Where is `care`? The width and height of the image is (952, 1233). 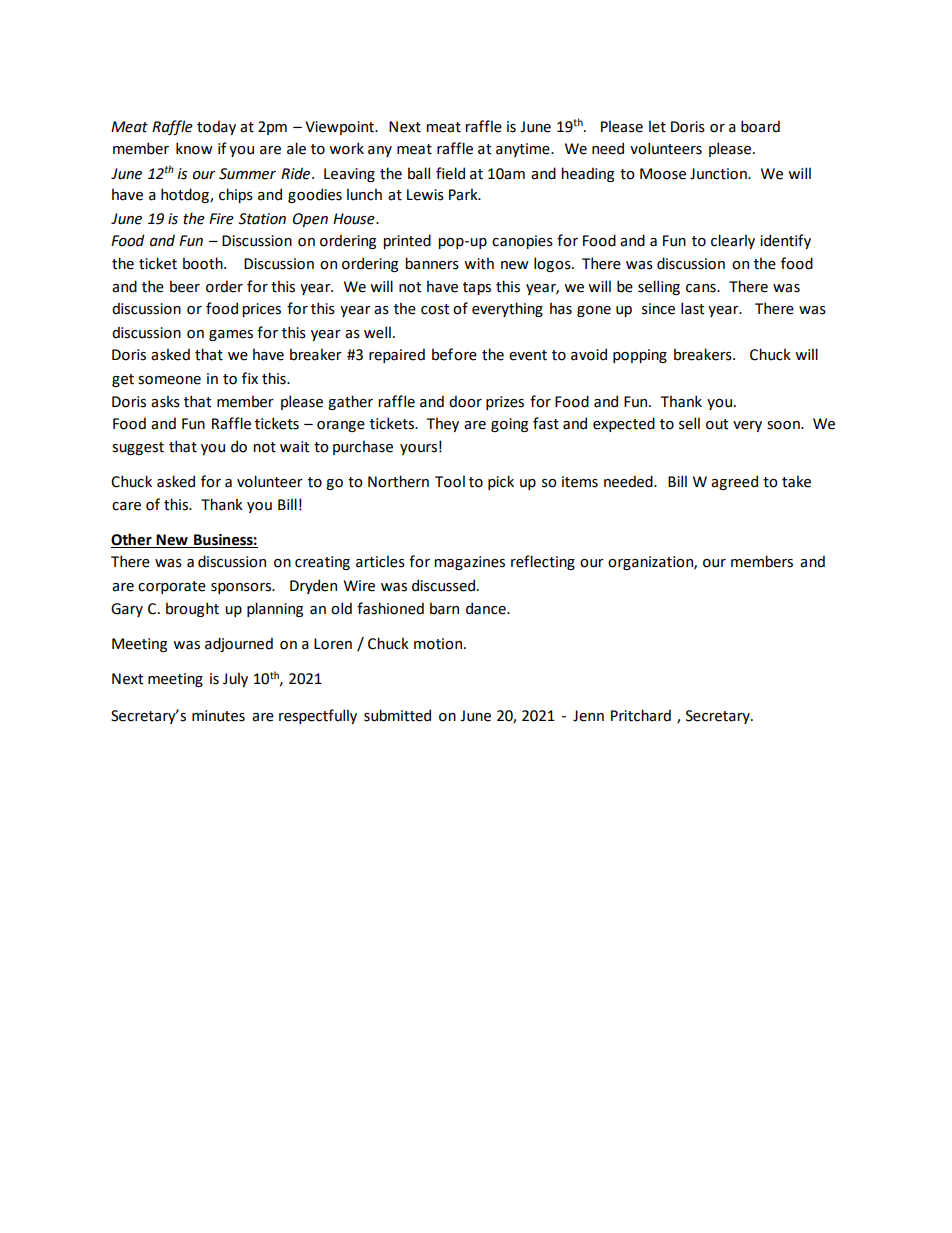
care is located at coordinates (126, 506).
